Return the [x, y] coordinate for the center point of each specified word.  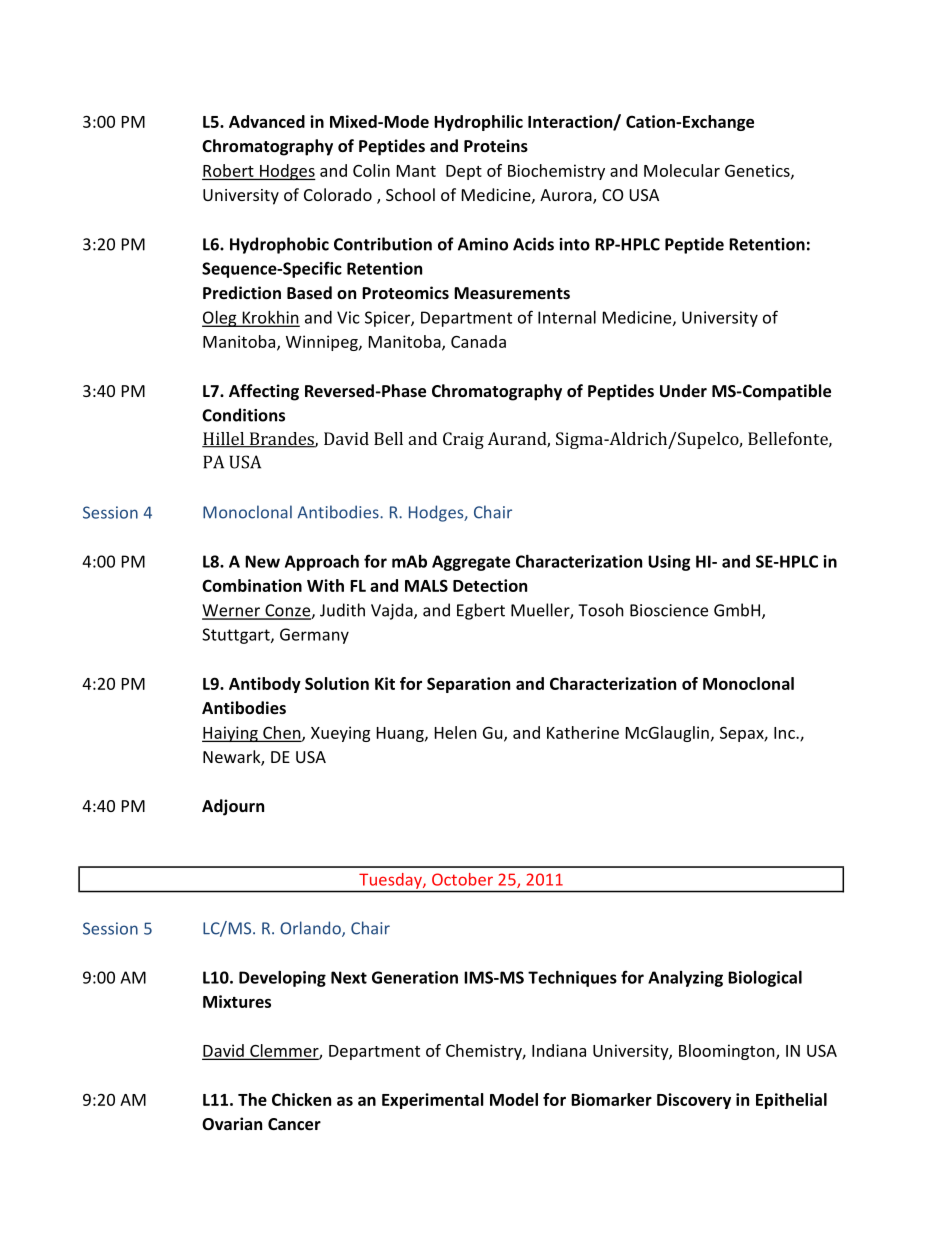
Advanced [267, 121]
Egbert [481, 611]
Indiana [559, 1050]
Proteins [496, 145]
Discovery [694, 1101]
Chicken [301, 1099]
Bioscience [669, 610]
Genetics [758, 171]
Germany [314, 636]
